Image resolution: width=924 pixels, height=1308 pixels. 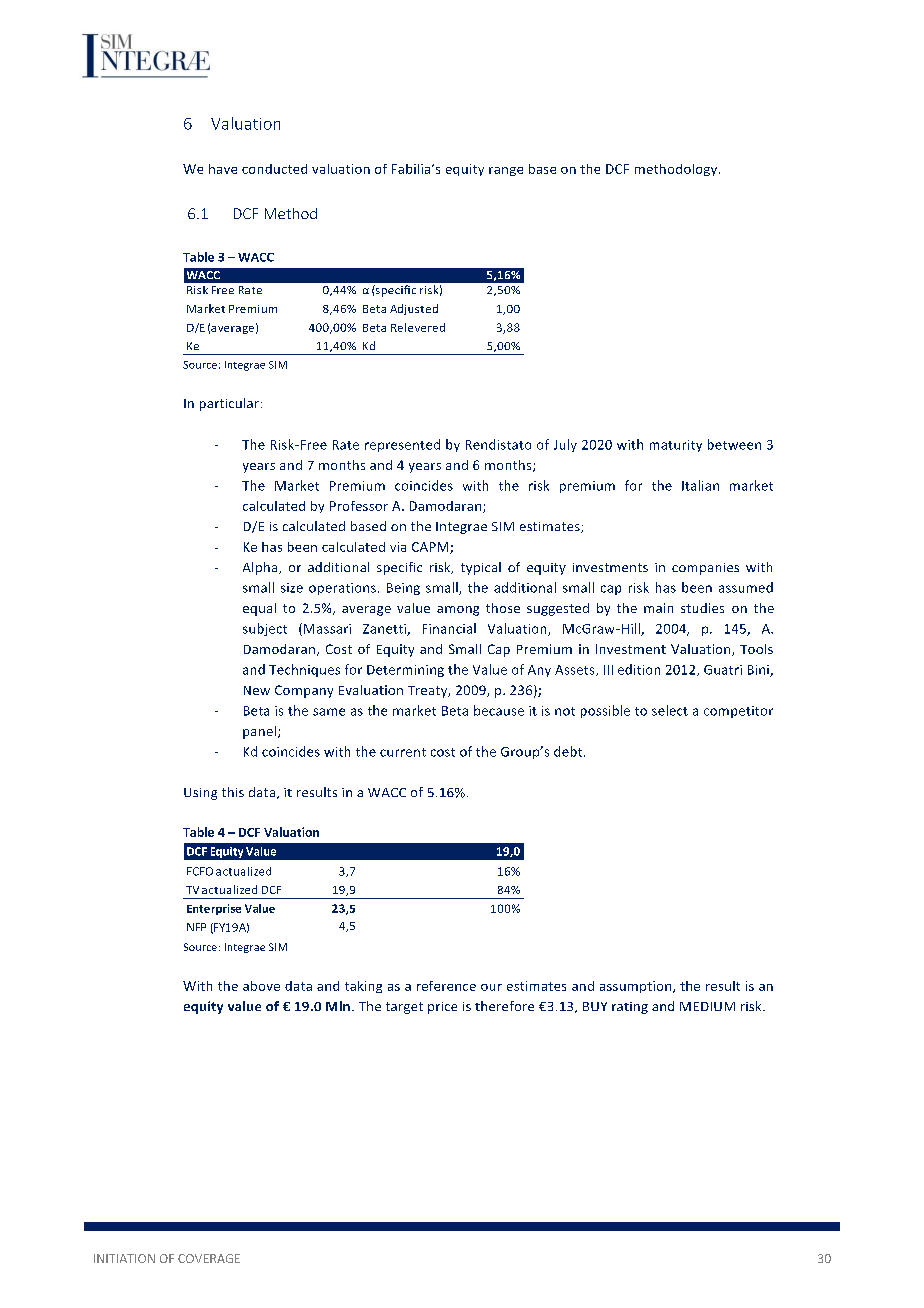 What do you see at coordinates (705, 569) in the screenshot?
I see `companies` at bounding box center [705, 569].
